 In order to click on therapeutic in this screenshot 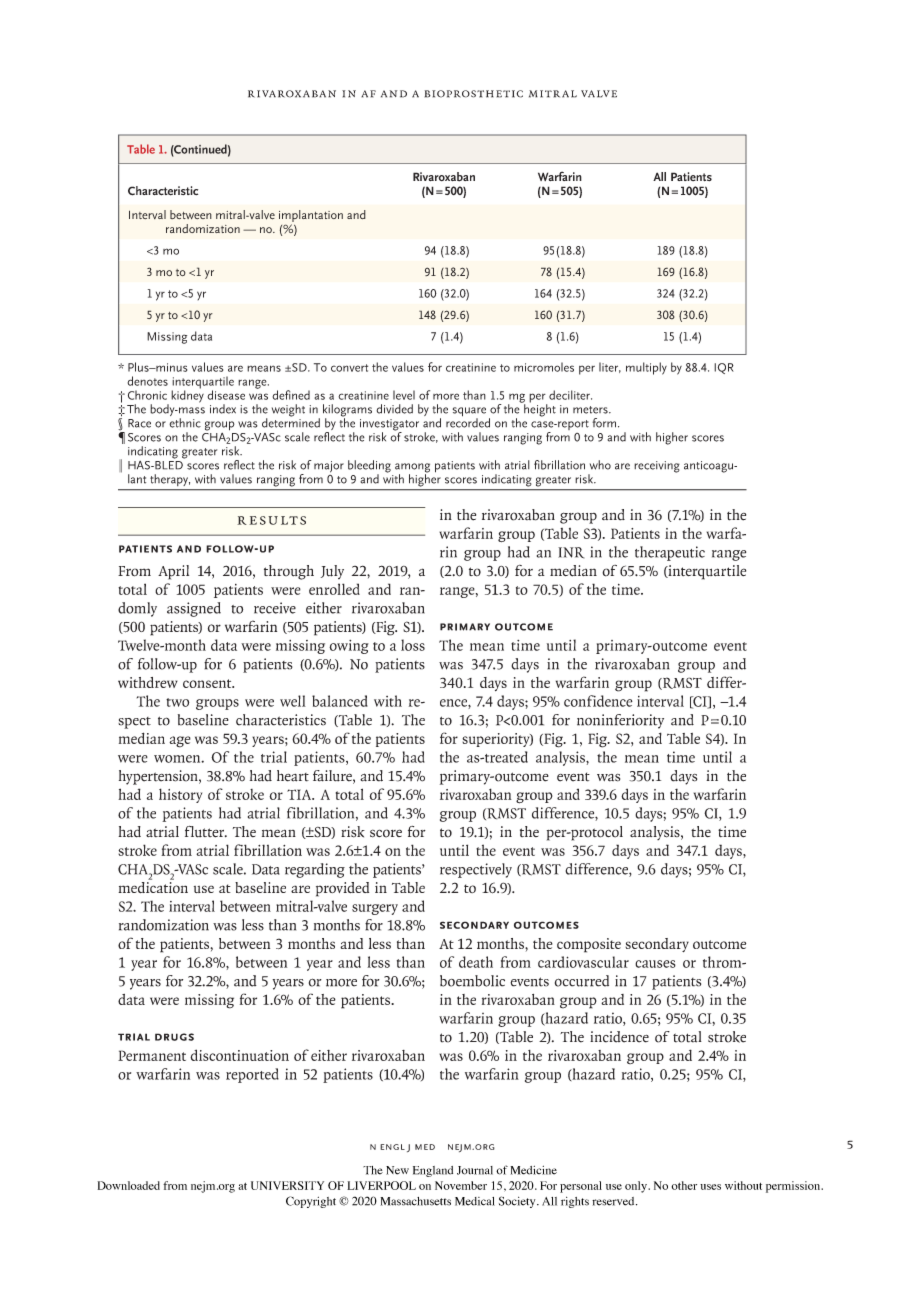, I will do `click(670, 553)`.
